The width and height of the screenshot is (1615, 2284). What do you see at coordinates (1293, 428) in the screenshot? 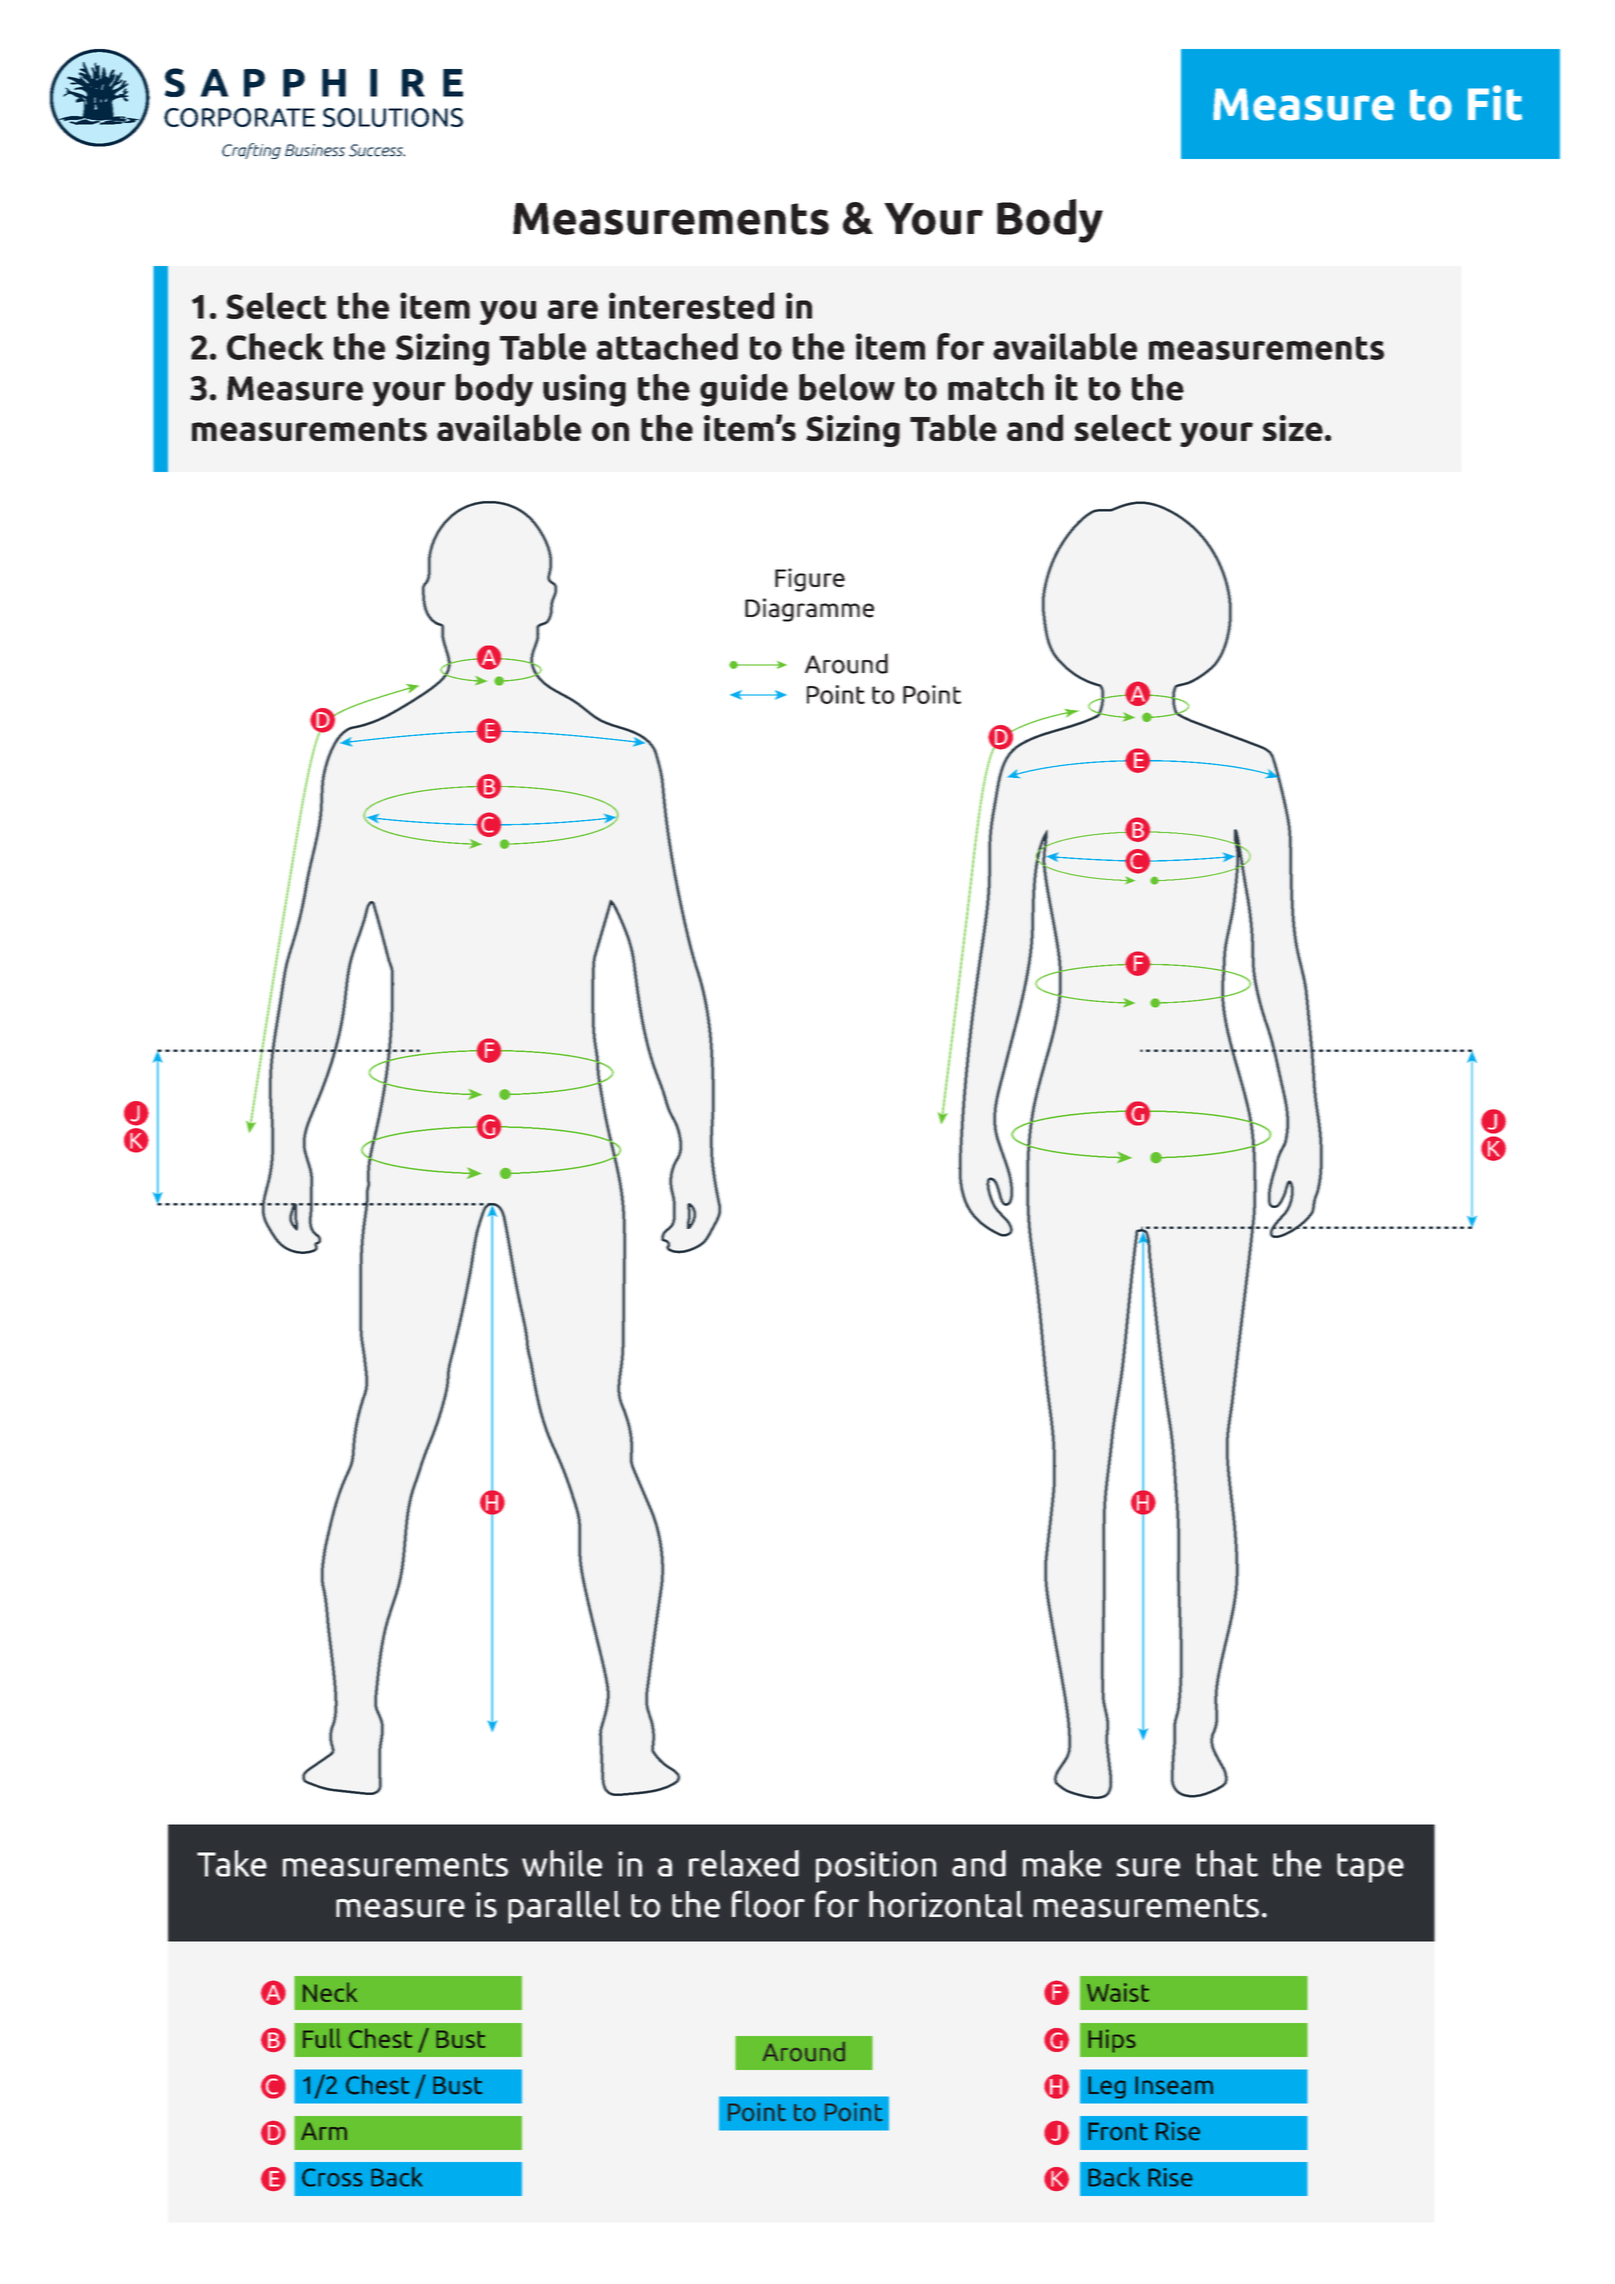
I see `size` at bounding box center [1293, 428].
